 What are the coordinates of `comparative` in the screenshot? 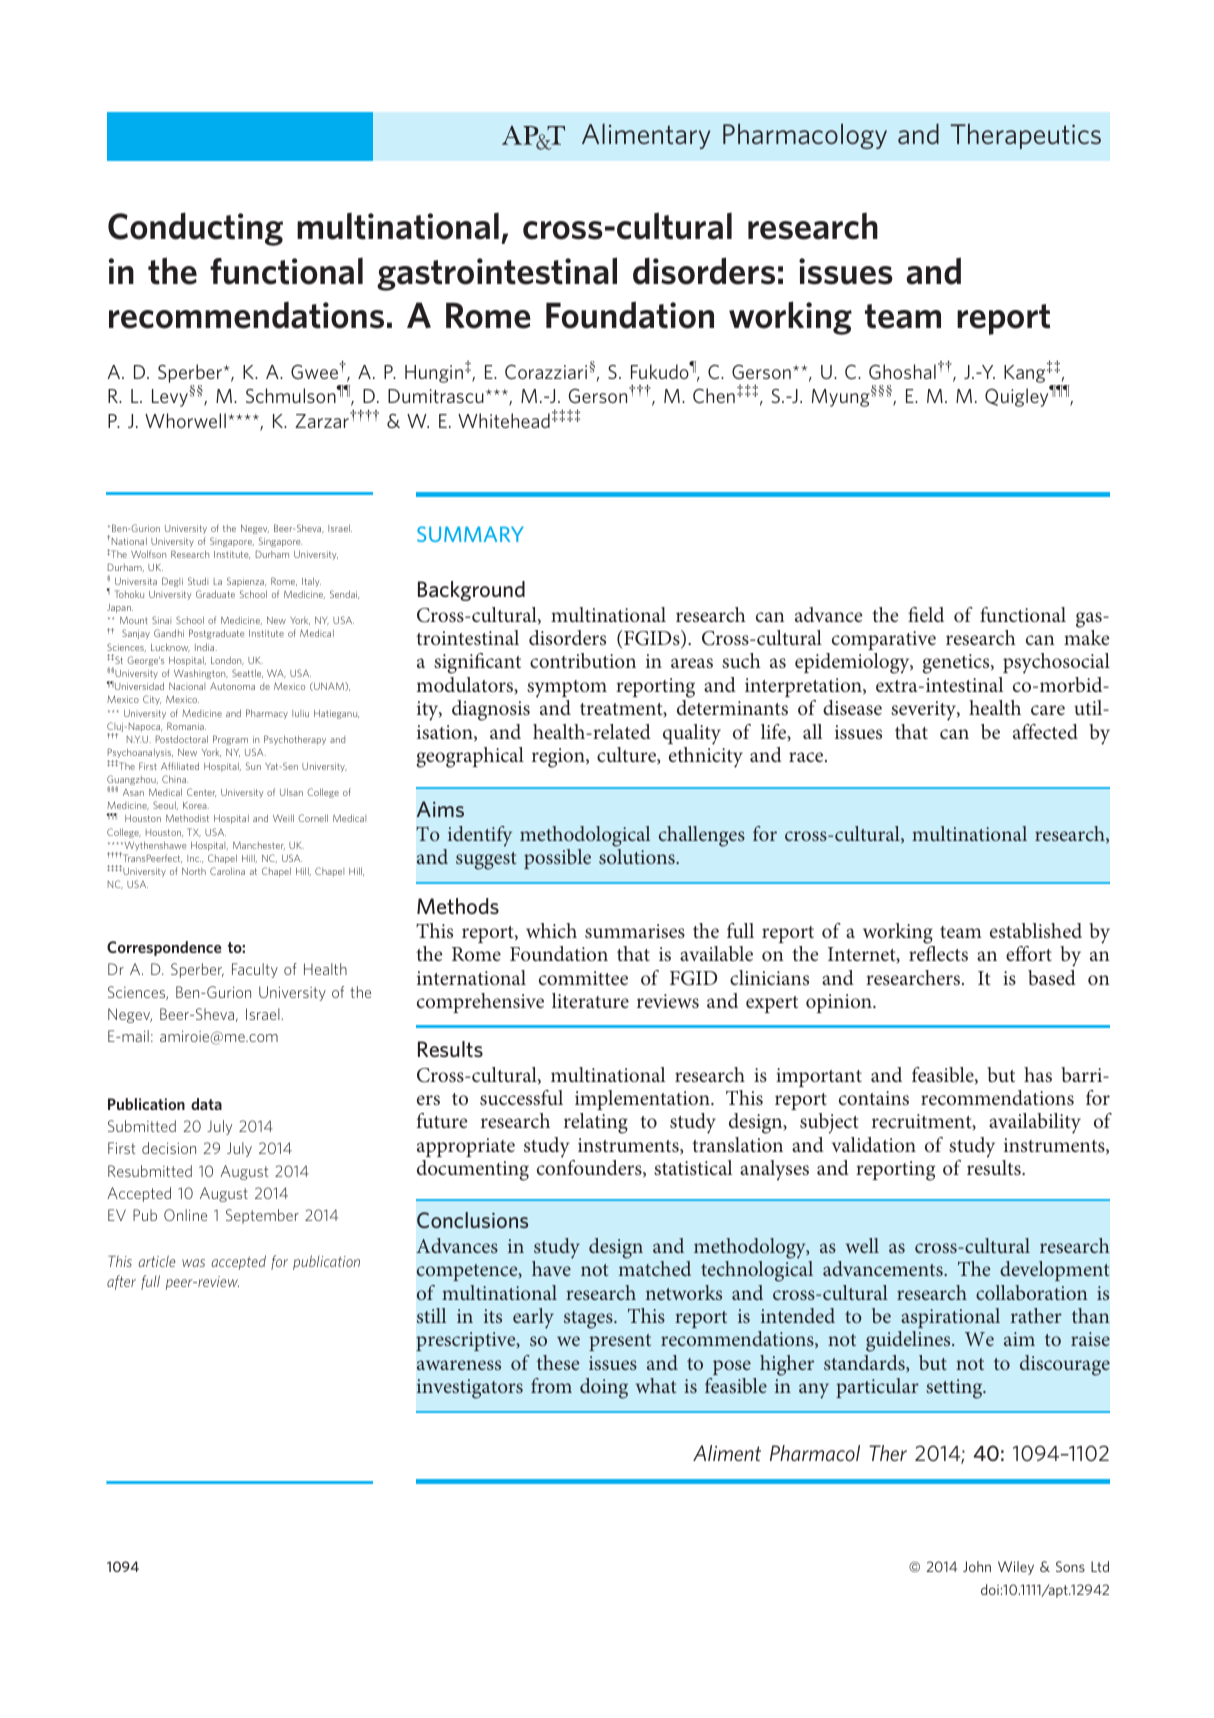 It's located at (884, 640).
